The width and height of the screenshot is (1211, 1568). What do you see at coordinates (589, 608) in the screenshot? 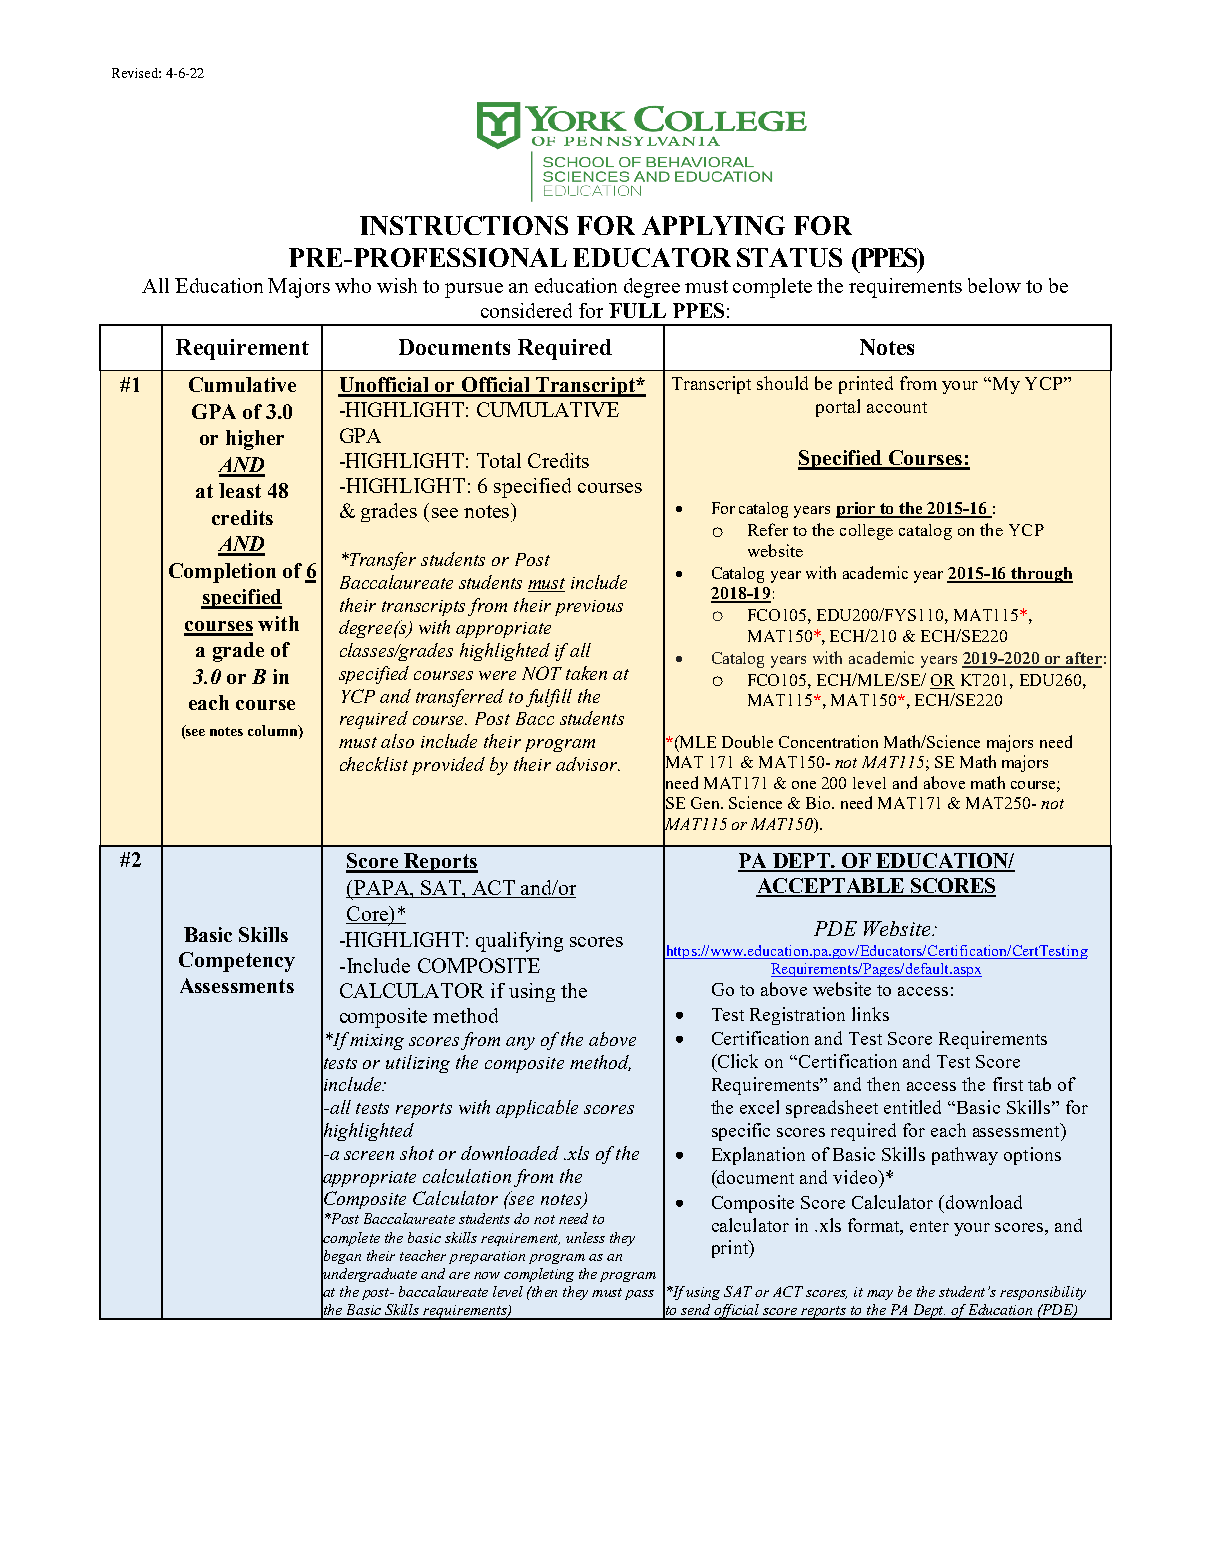
I see `previous` at bounding box center [589, 608].
